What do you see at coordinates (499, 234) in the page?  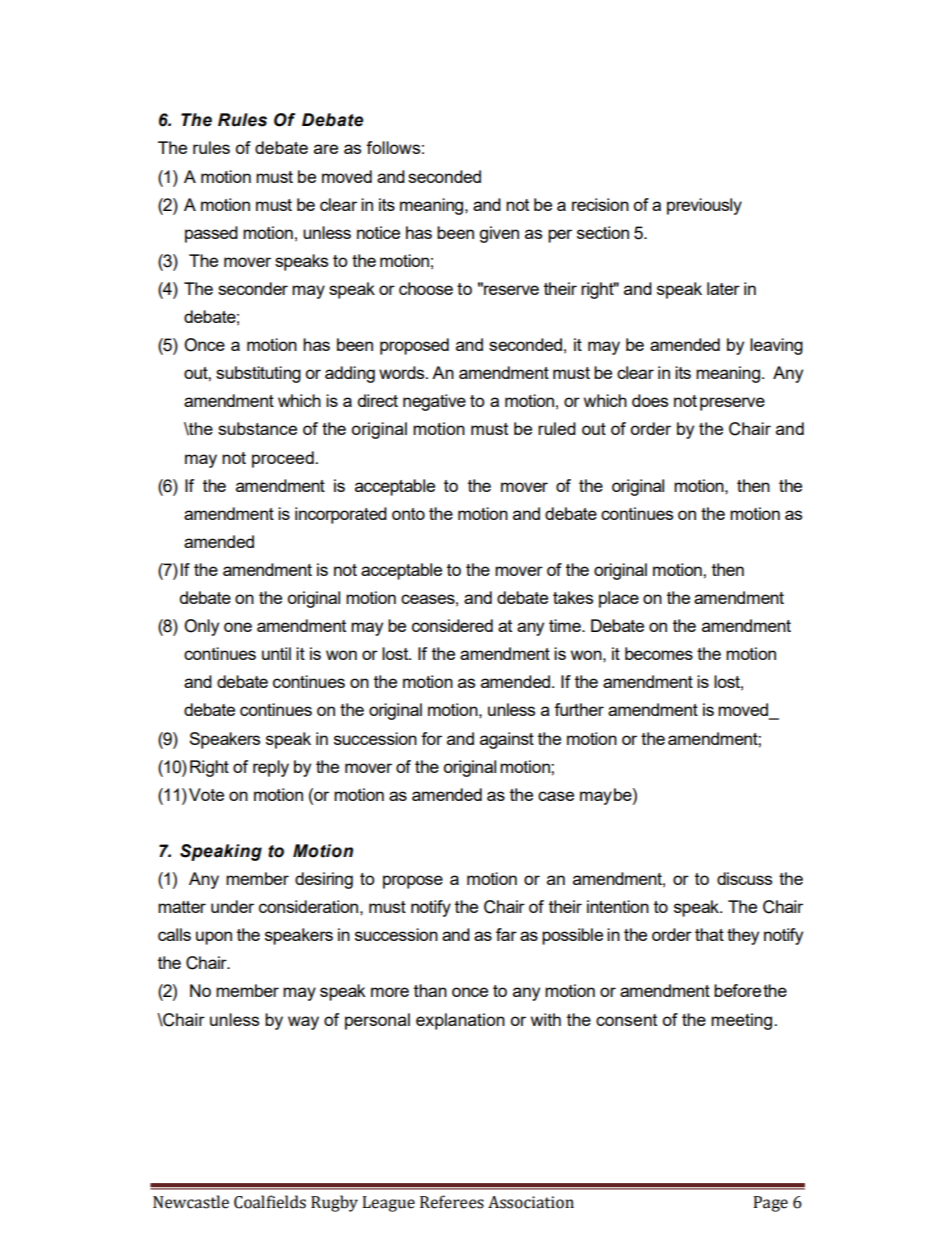 I see `given` at bounding box center [499, 234].
